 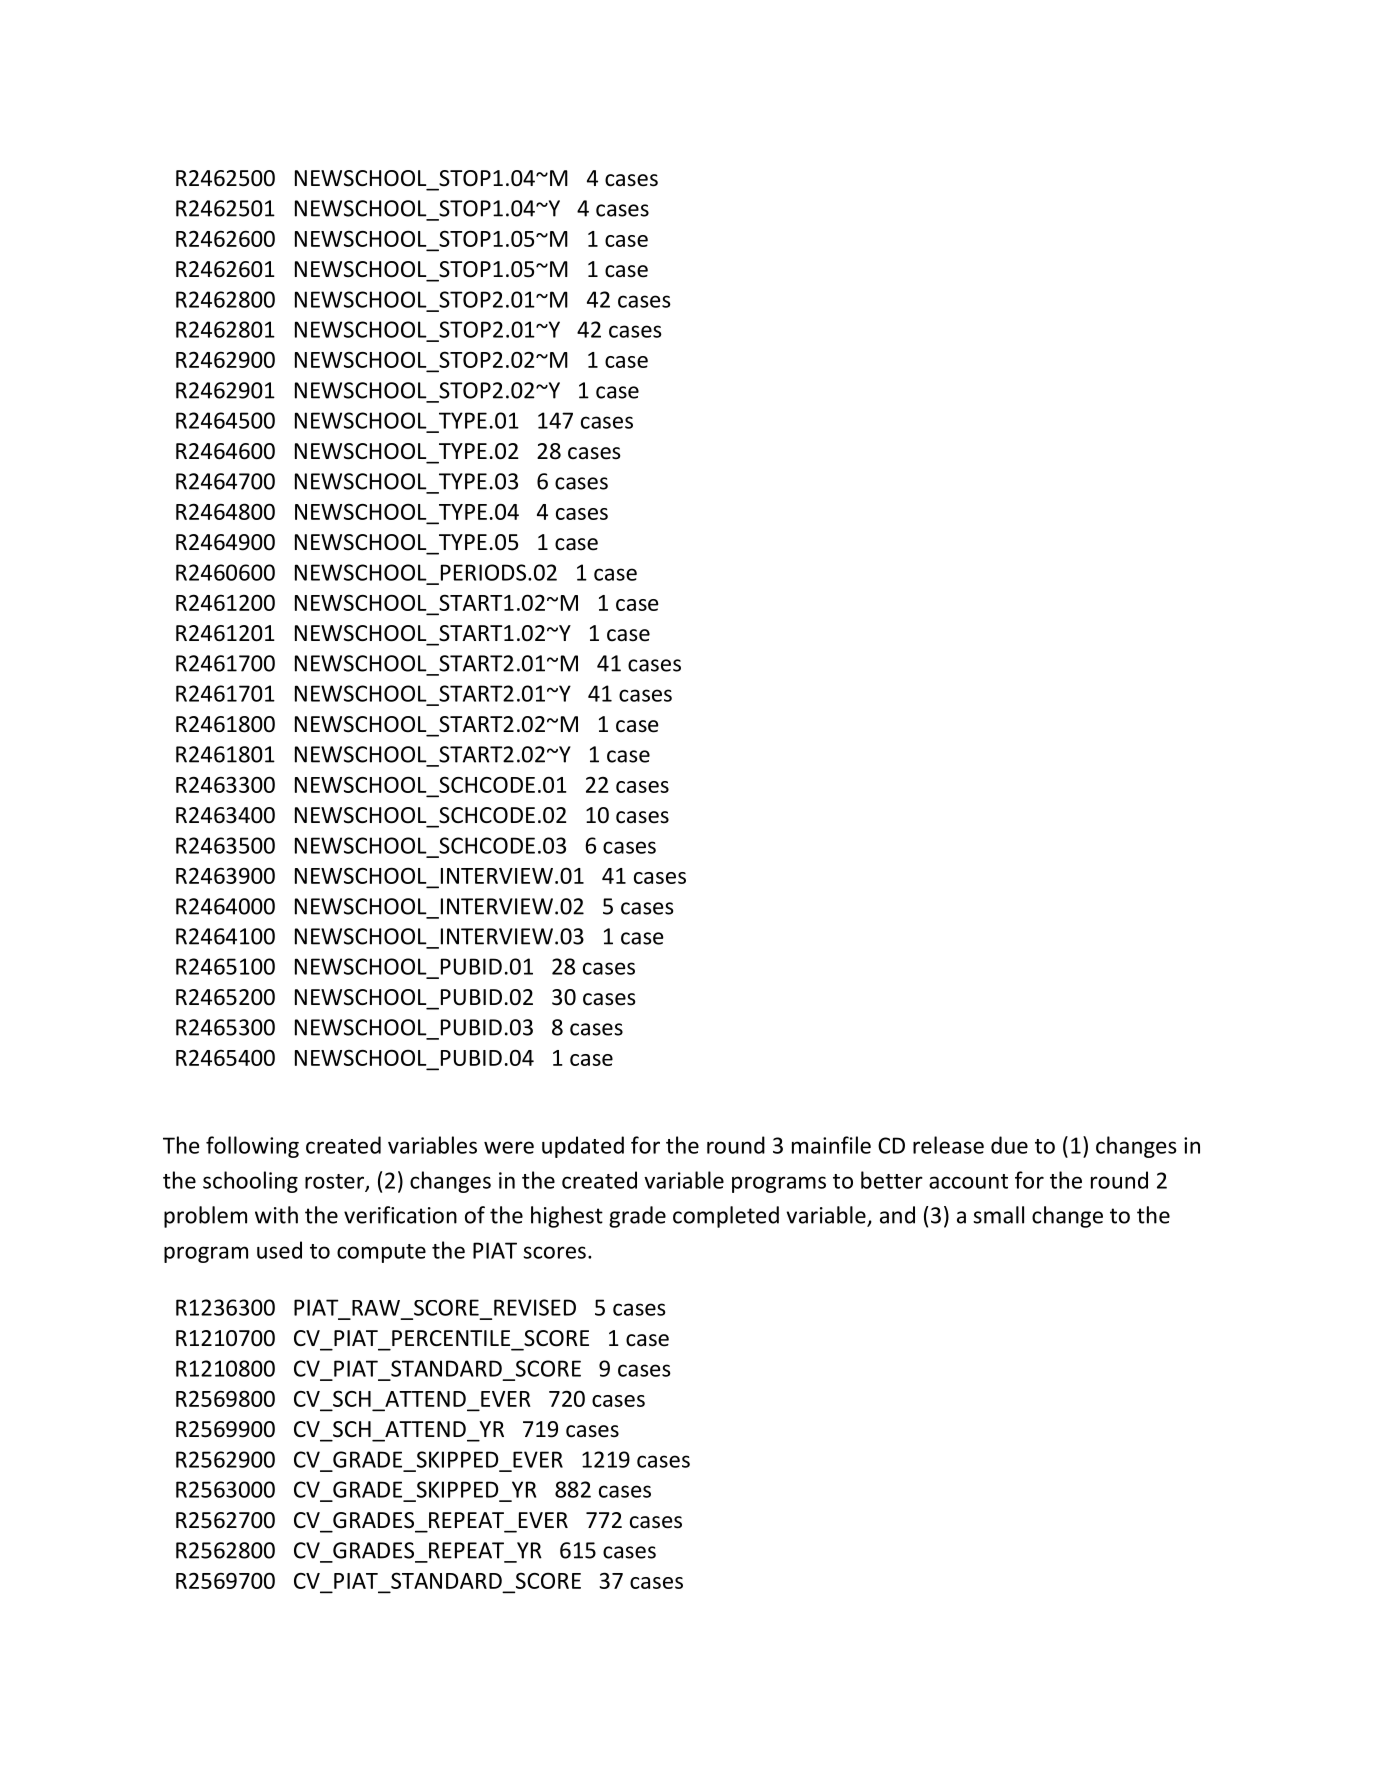 What do you see at coordinates (998, 1215) in the screenshot?
I see `small` at bounding box center [998, 1215].
